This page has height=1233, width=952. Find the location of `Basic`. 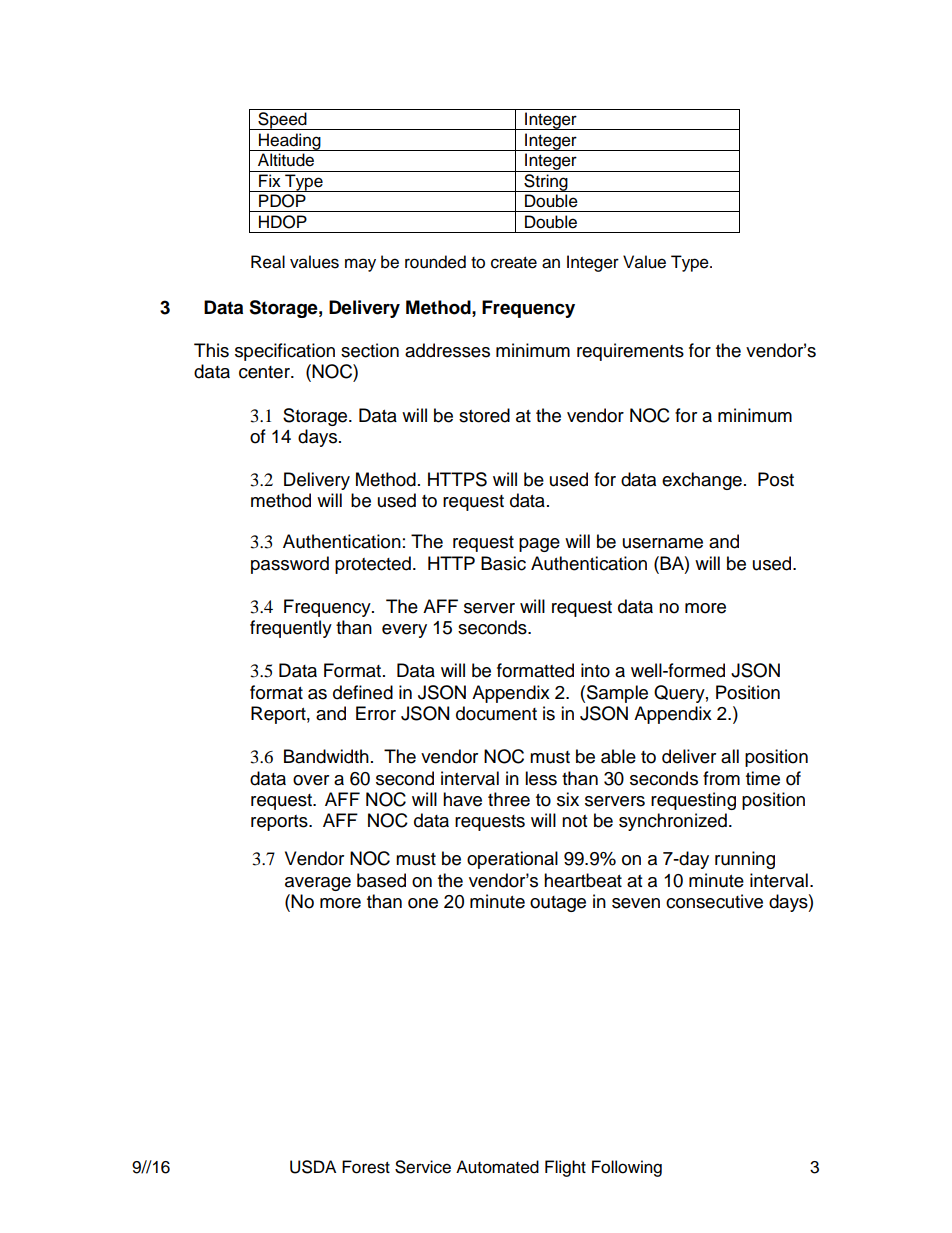

Basic is located at coordinates (503, 563).
